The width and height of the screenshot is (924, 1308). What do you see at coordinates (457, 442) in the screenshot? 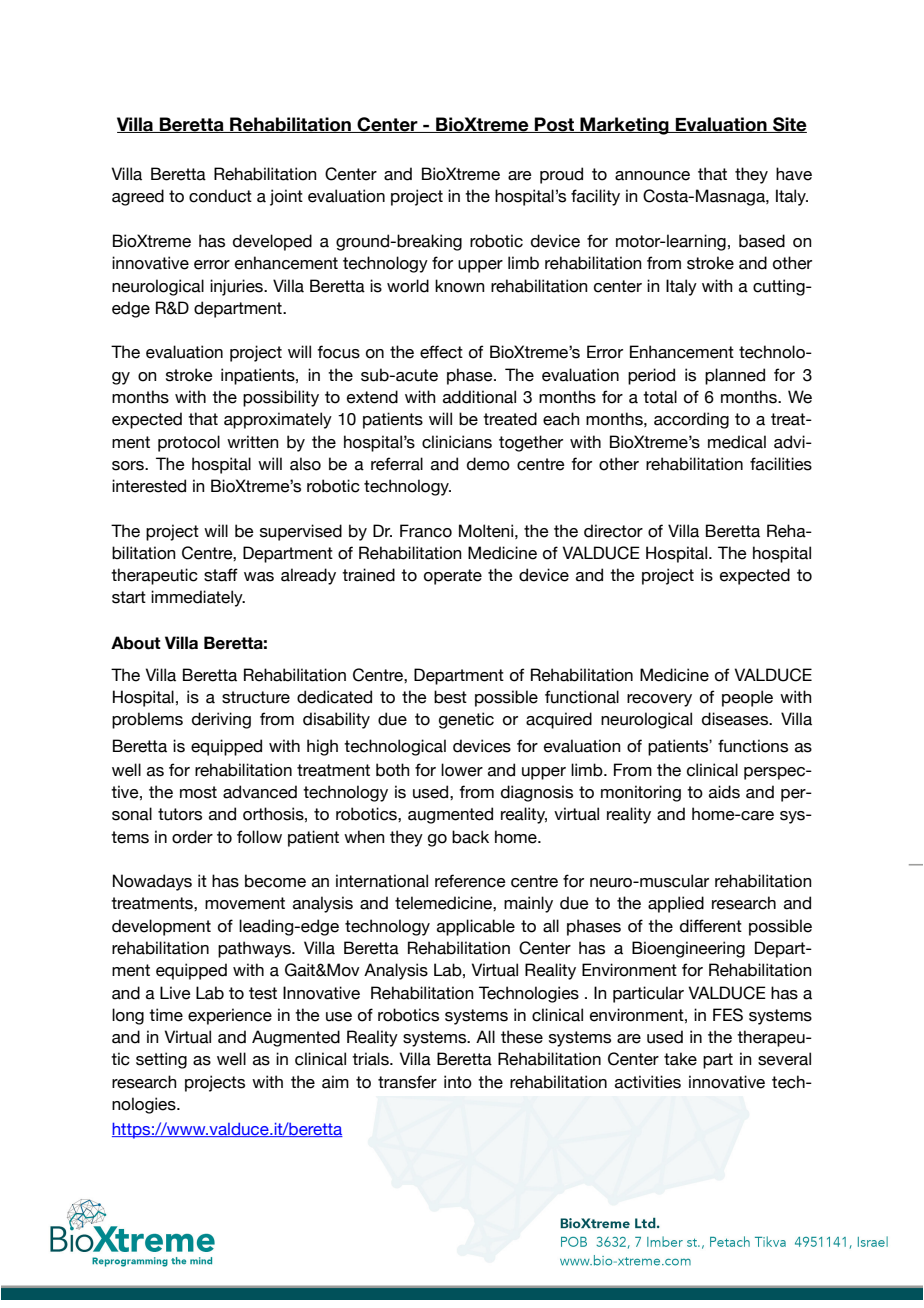
I see `clinicians` at bounding box center [457, 442].
